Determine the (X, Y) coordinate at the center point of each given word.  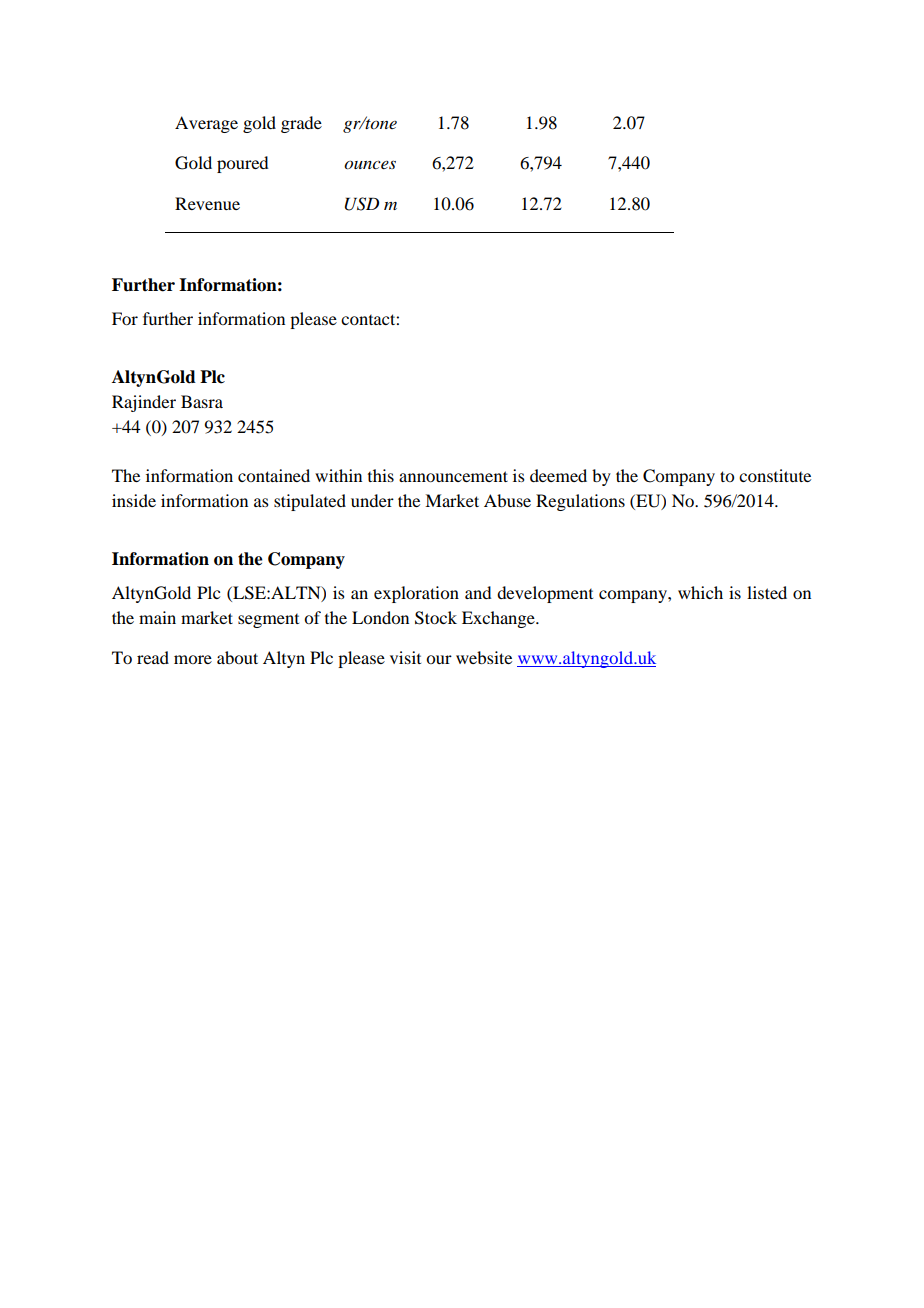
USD (362, 204)
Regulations (580, 502)
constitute (775, 475)
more (193, 659)
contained (274, 475)
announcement (453, 476)
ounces (370, 165)
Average (206, 124)
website (484, 657)
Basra (202, 401)
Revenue (207, 203)
